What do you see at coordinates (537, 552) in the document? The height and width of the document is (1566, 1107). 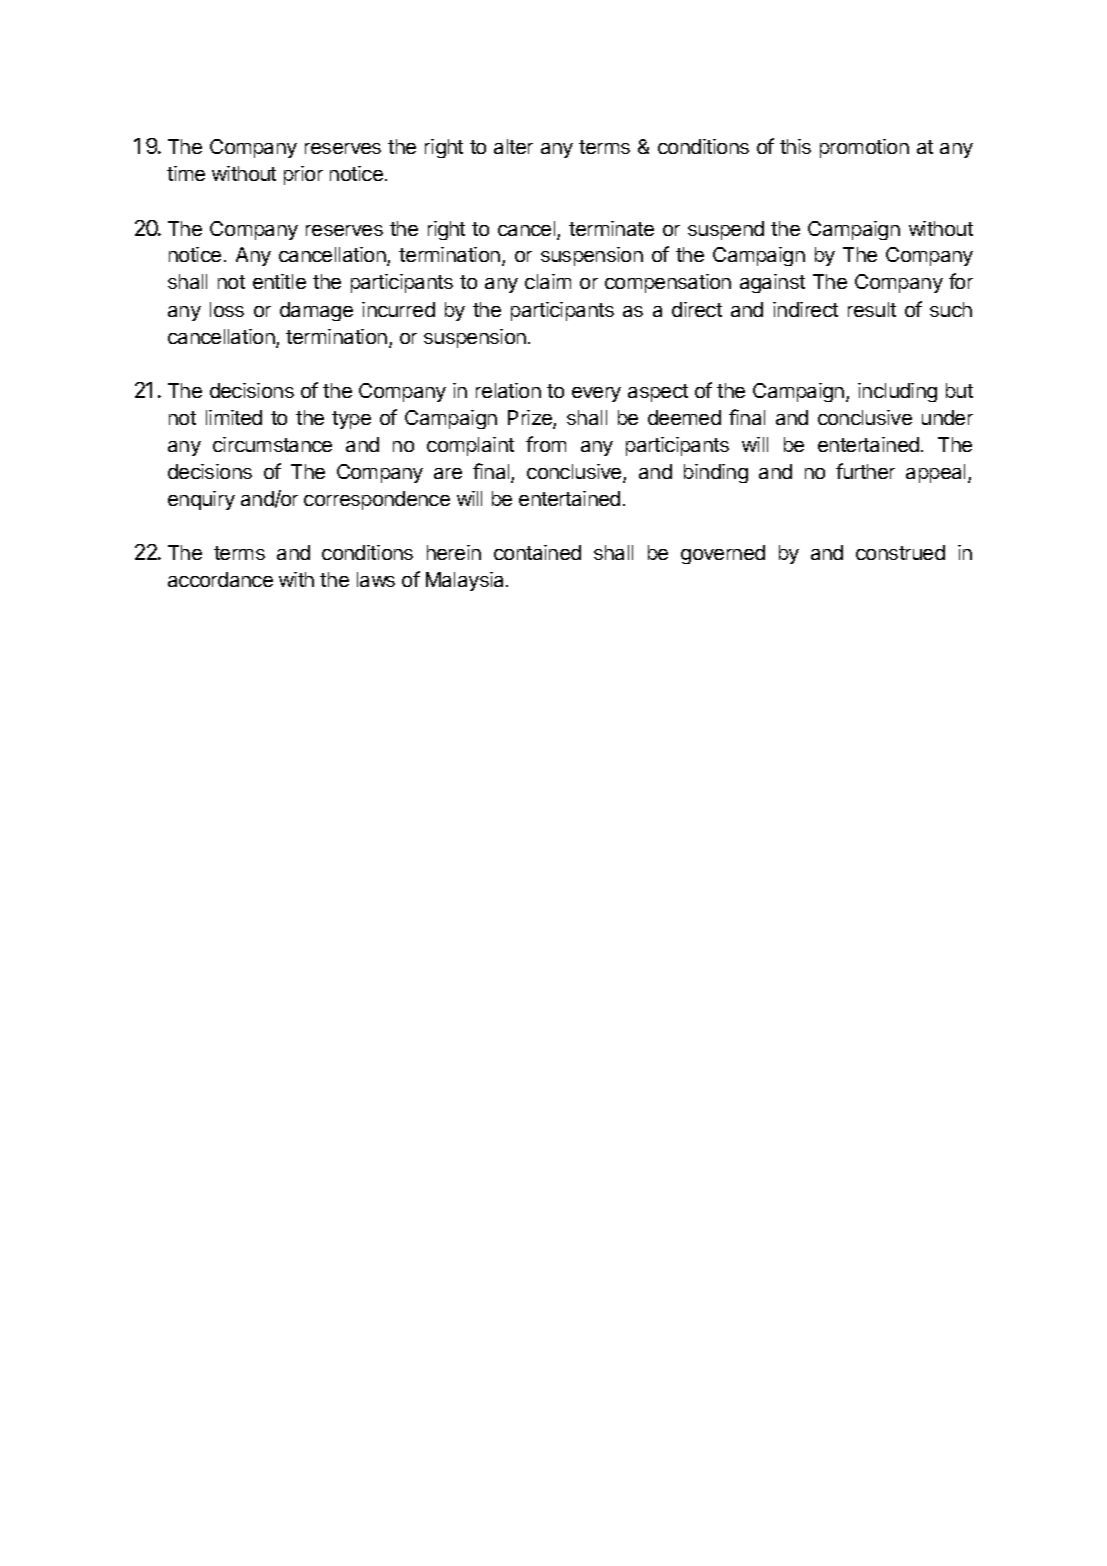 I see `contained` at bounding box center [537, 552].
